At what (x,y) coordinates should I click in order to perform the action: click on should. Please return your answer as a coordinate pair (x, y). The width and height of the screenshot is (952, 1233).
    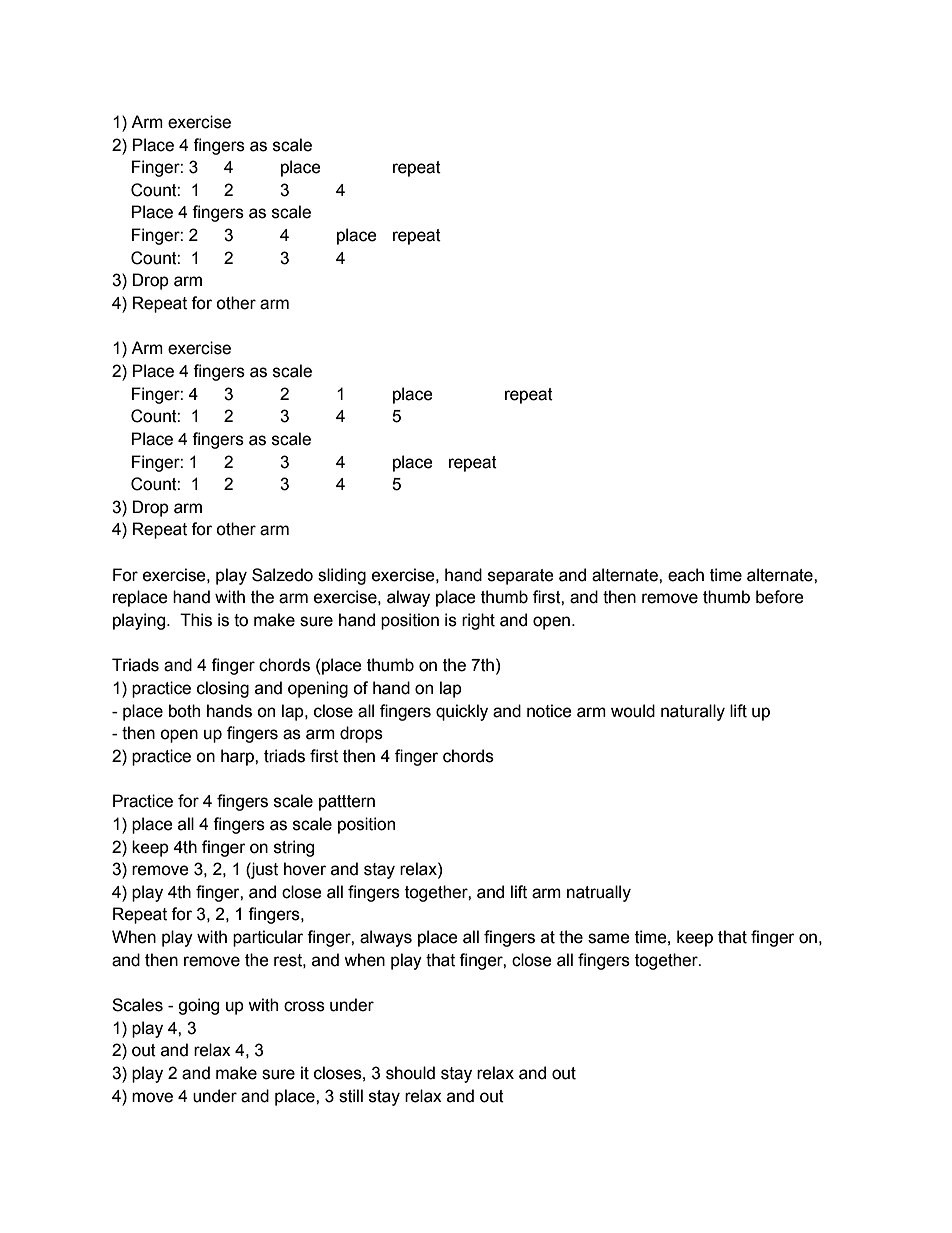
    Looking at the image, I should click on (410, 1073).
